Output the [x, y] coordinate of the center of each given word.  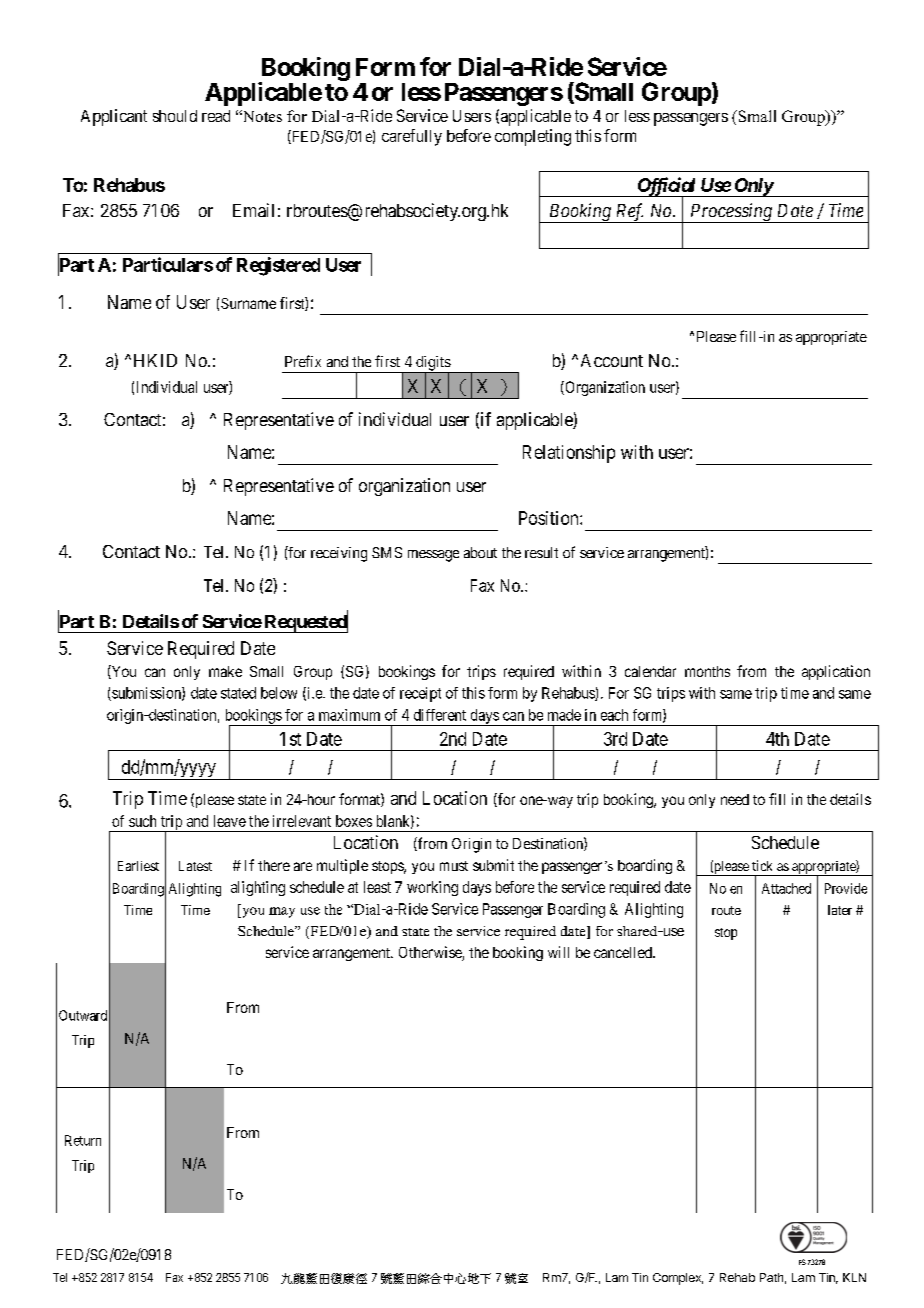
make [225, 671]
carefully [412, 137]
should [175, 116]
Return [83, 1140]
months [707, 671]
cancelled [624, 952]
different [440, 715]
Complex [678, 1279]
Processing [731, 213]
